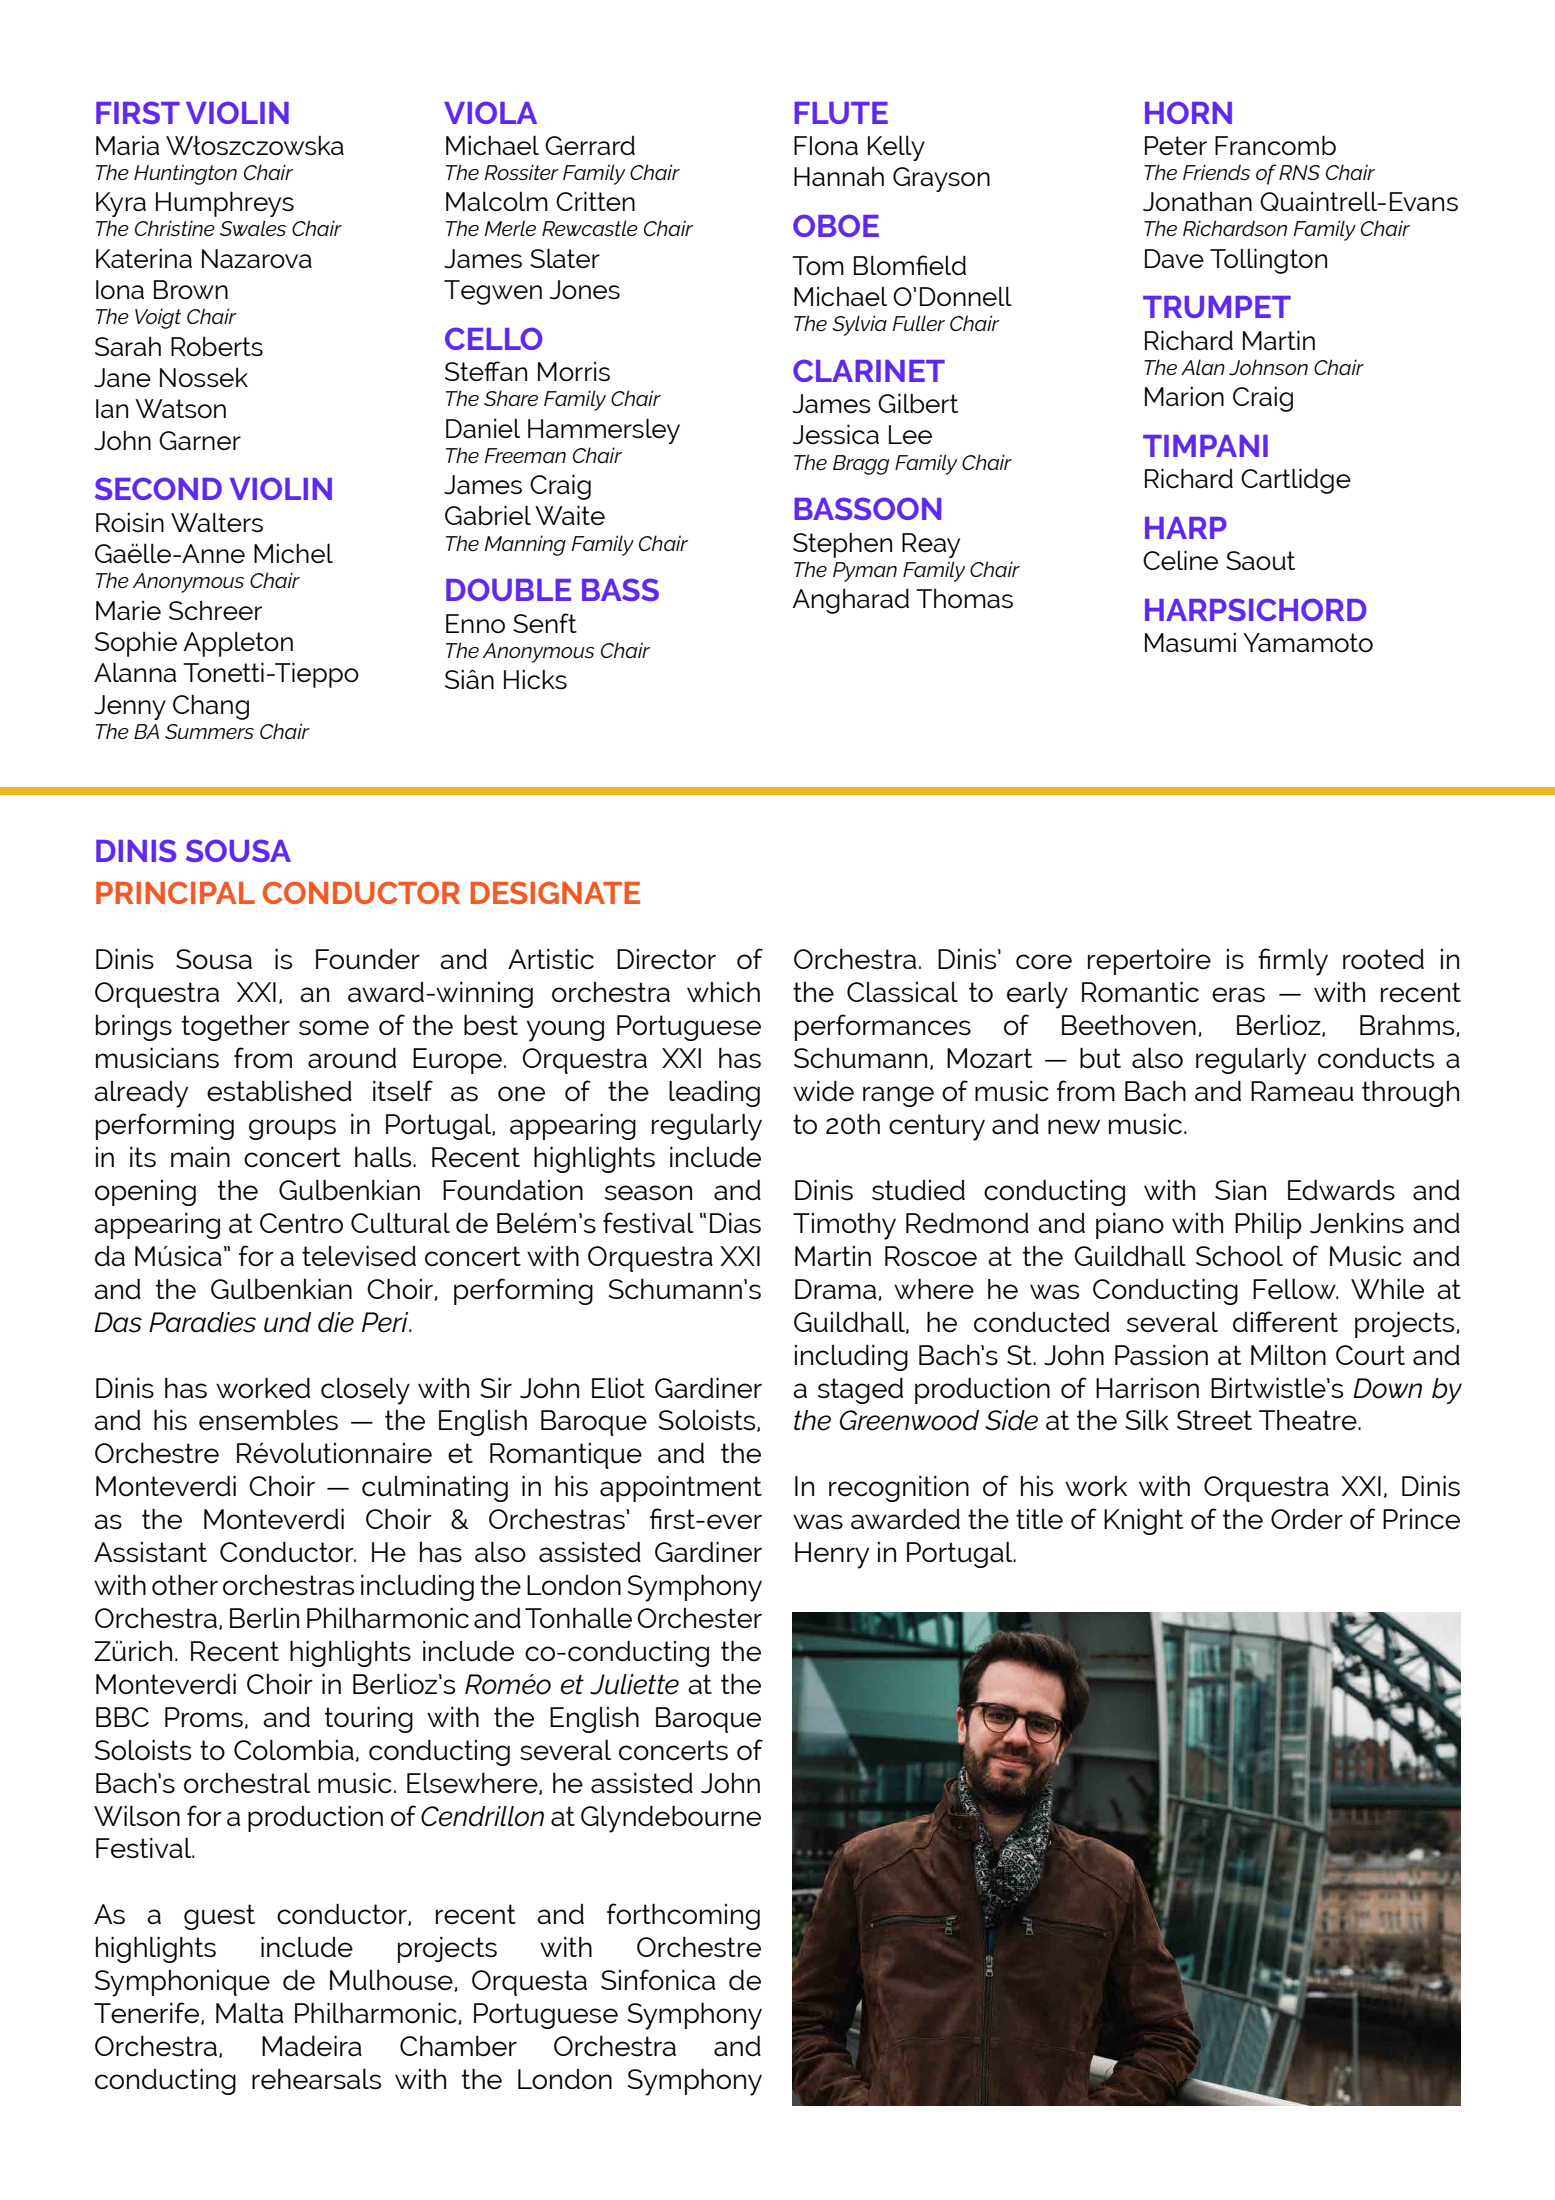  I want to click on Henry, so click(832, 1555).
